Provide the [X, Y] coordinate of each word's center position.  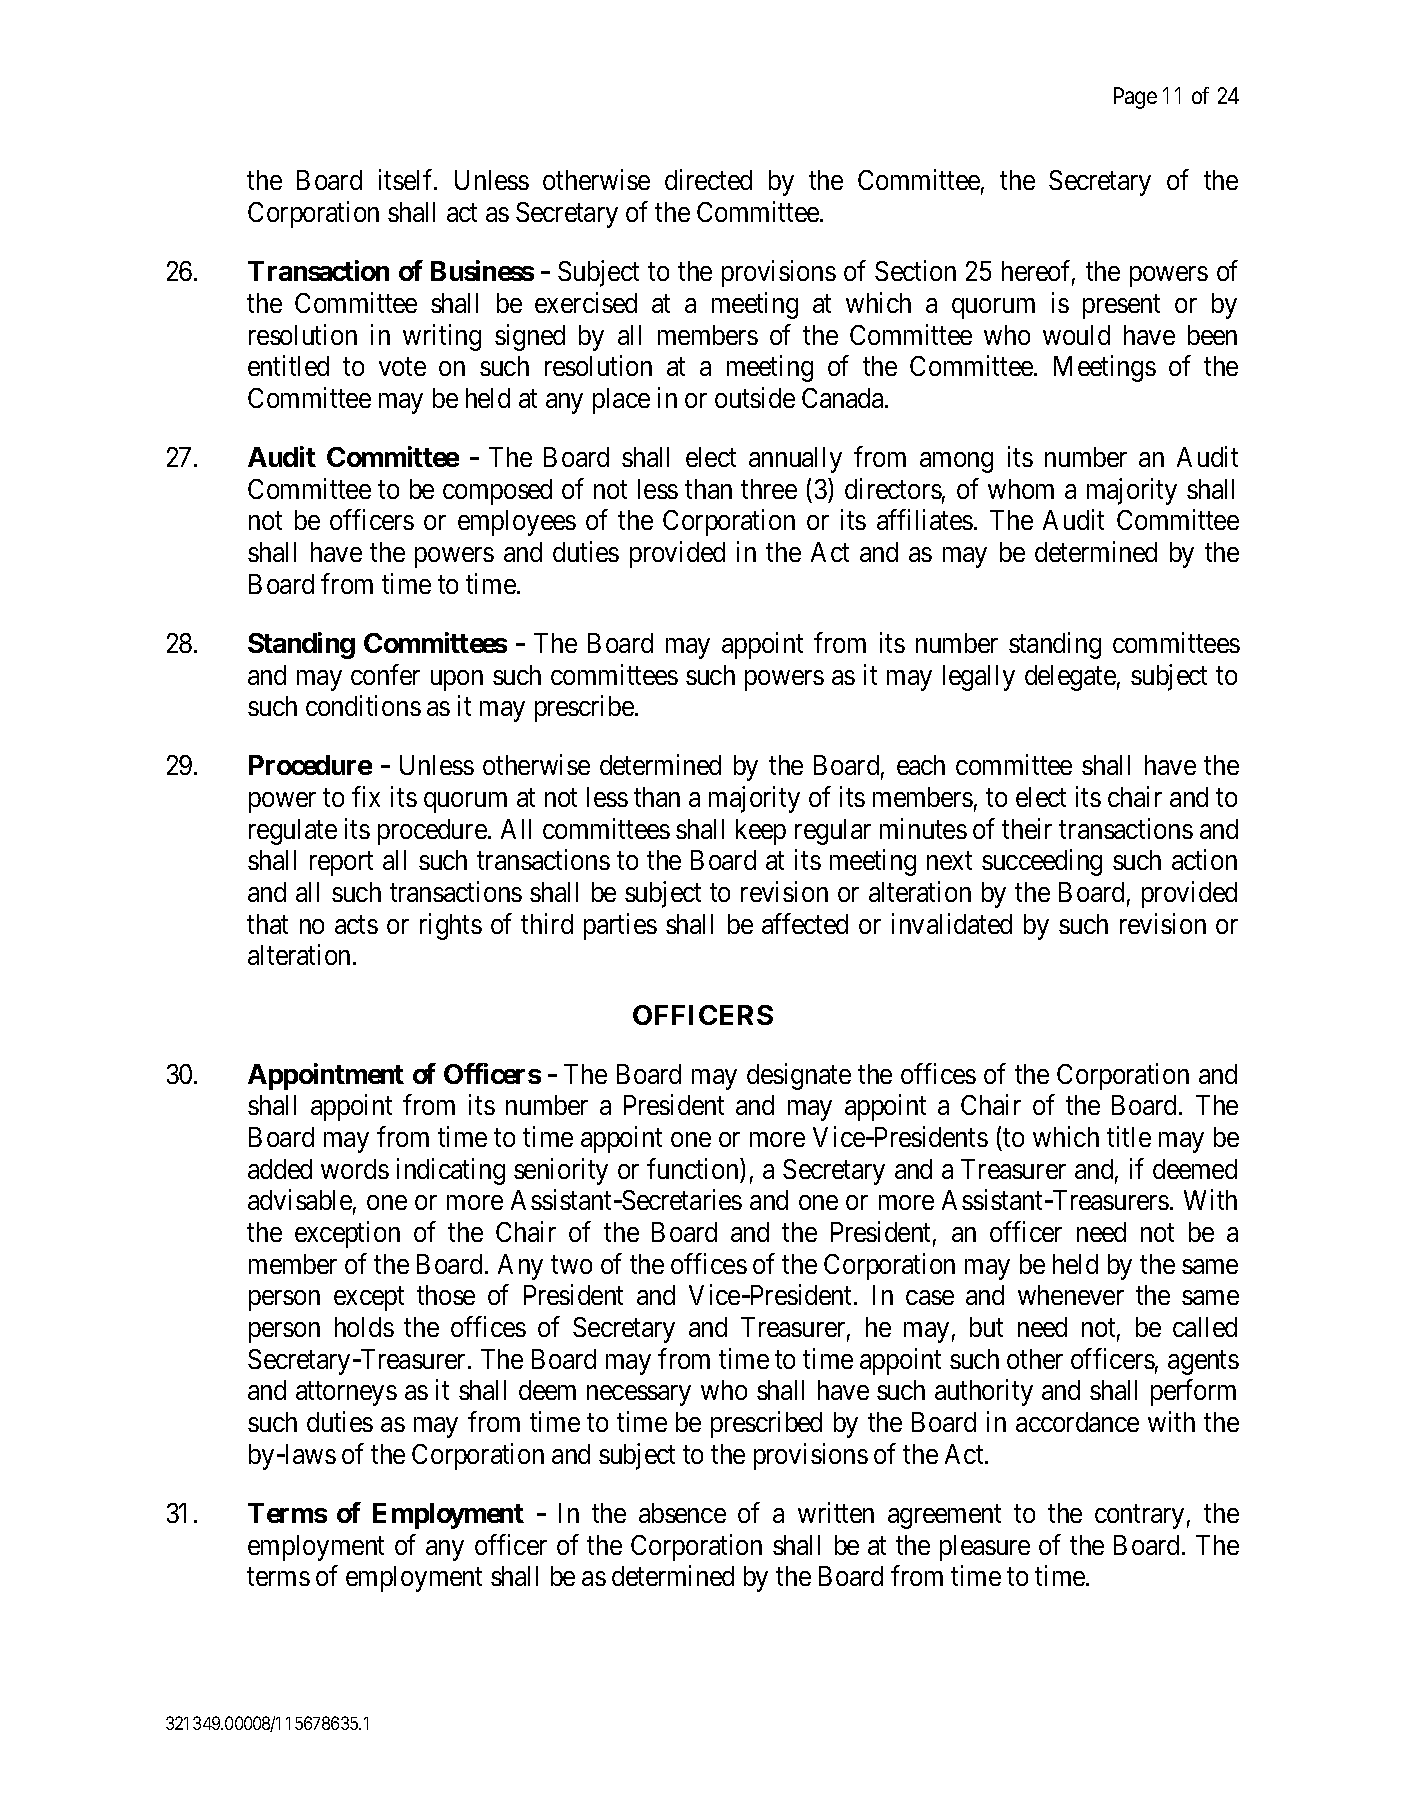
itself [407, 180]
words [355, 1169]
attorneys [346, 1394]
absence [682, 1513]
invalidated [952, 923]
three [769, 489]
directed [708, 180]
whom [1021, 489]
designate [799, 1076]
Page [1135, 98]
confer [385, 674]
